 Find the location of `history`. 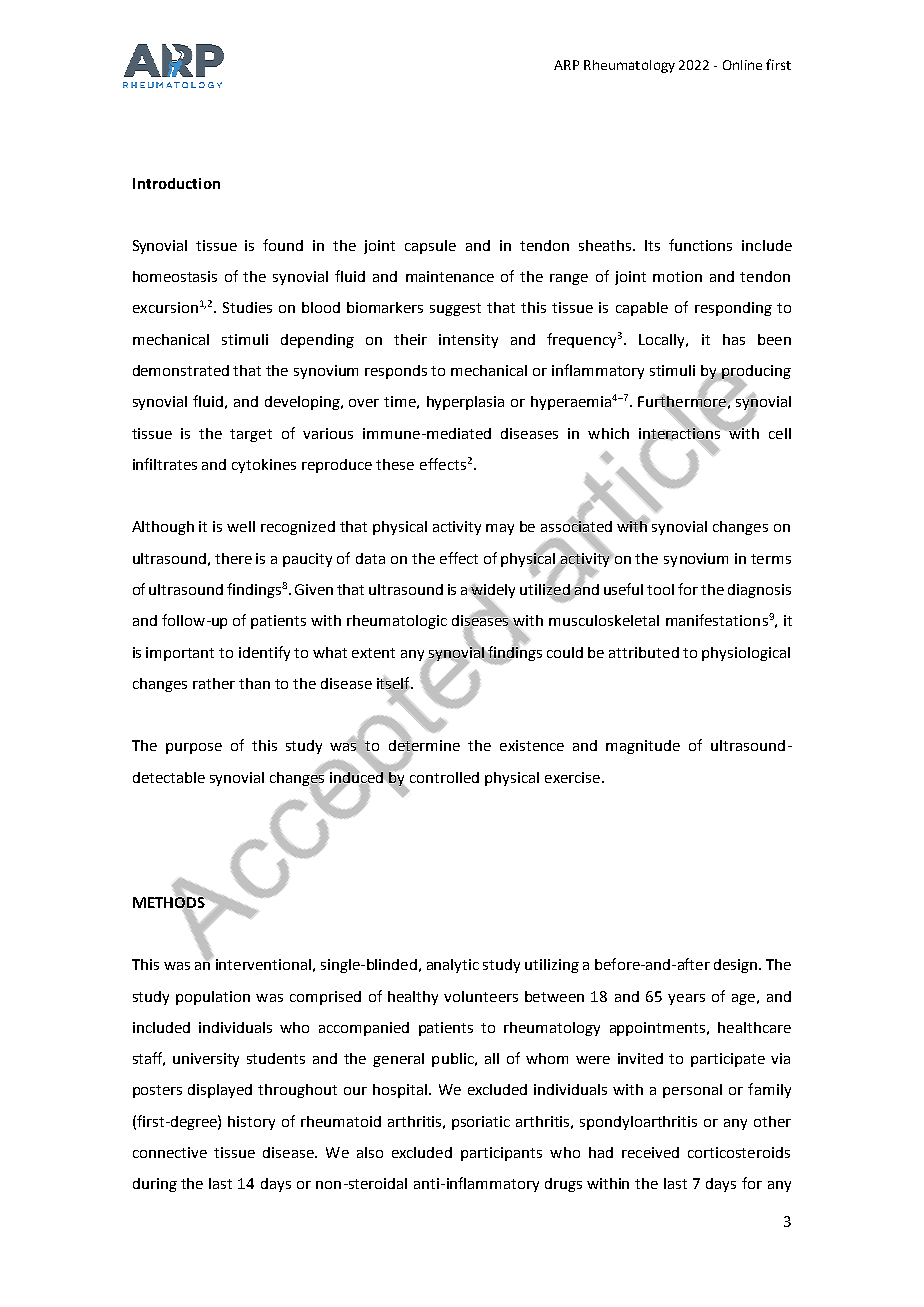

history is located at coordinates (251, 1123).
